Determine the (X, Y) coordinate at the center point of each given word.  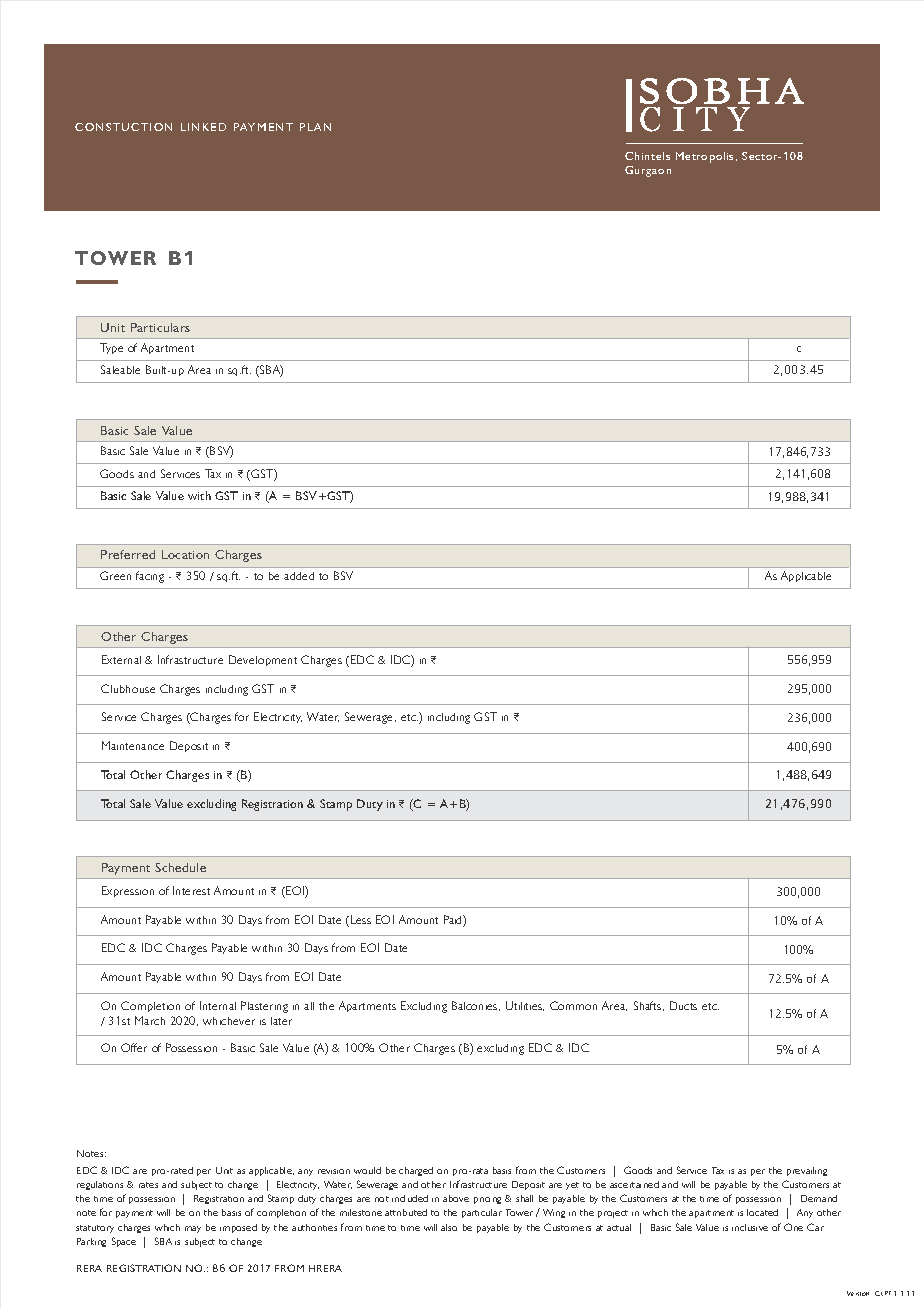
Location (185, 554)
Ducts (683, 1005)
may (193, 1229)
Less (361, 919)
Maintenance (133, 745)
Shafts (649, 1006)
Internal (218, 1005)
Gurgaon (648, 171)
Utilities (525, 1006)
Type (111, 348)
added (299, 576)
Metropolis (704, 157)
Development (263, 660)
